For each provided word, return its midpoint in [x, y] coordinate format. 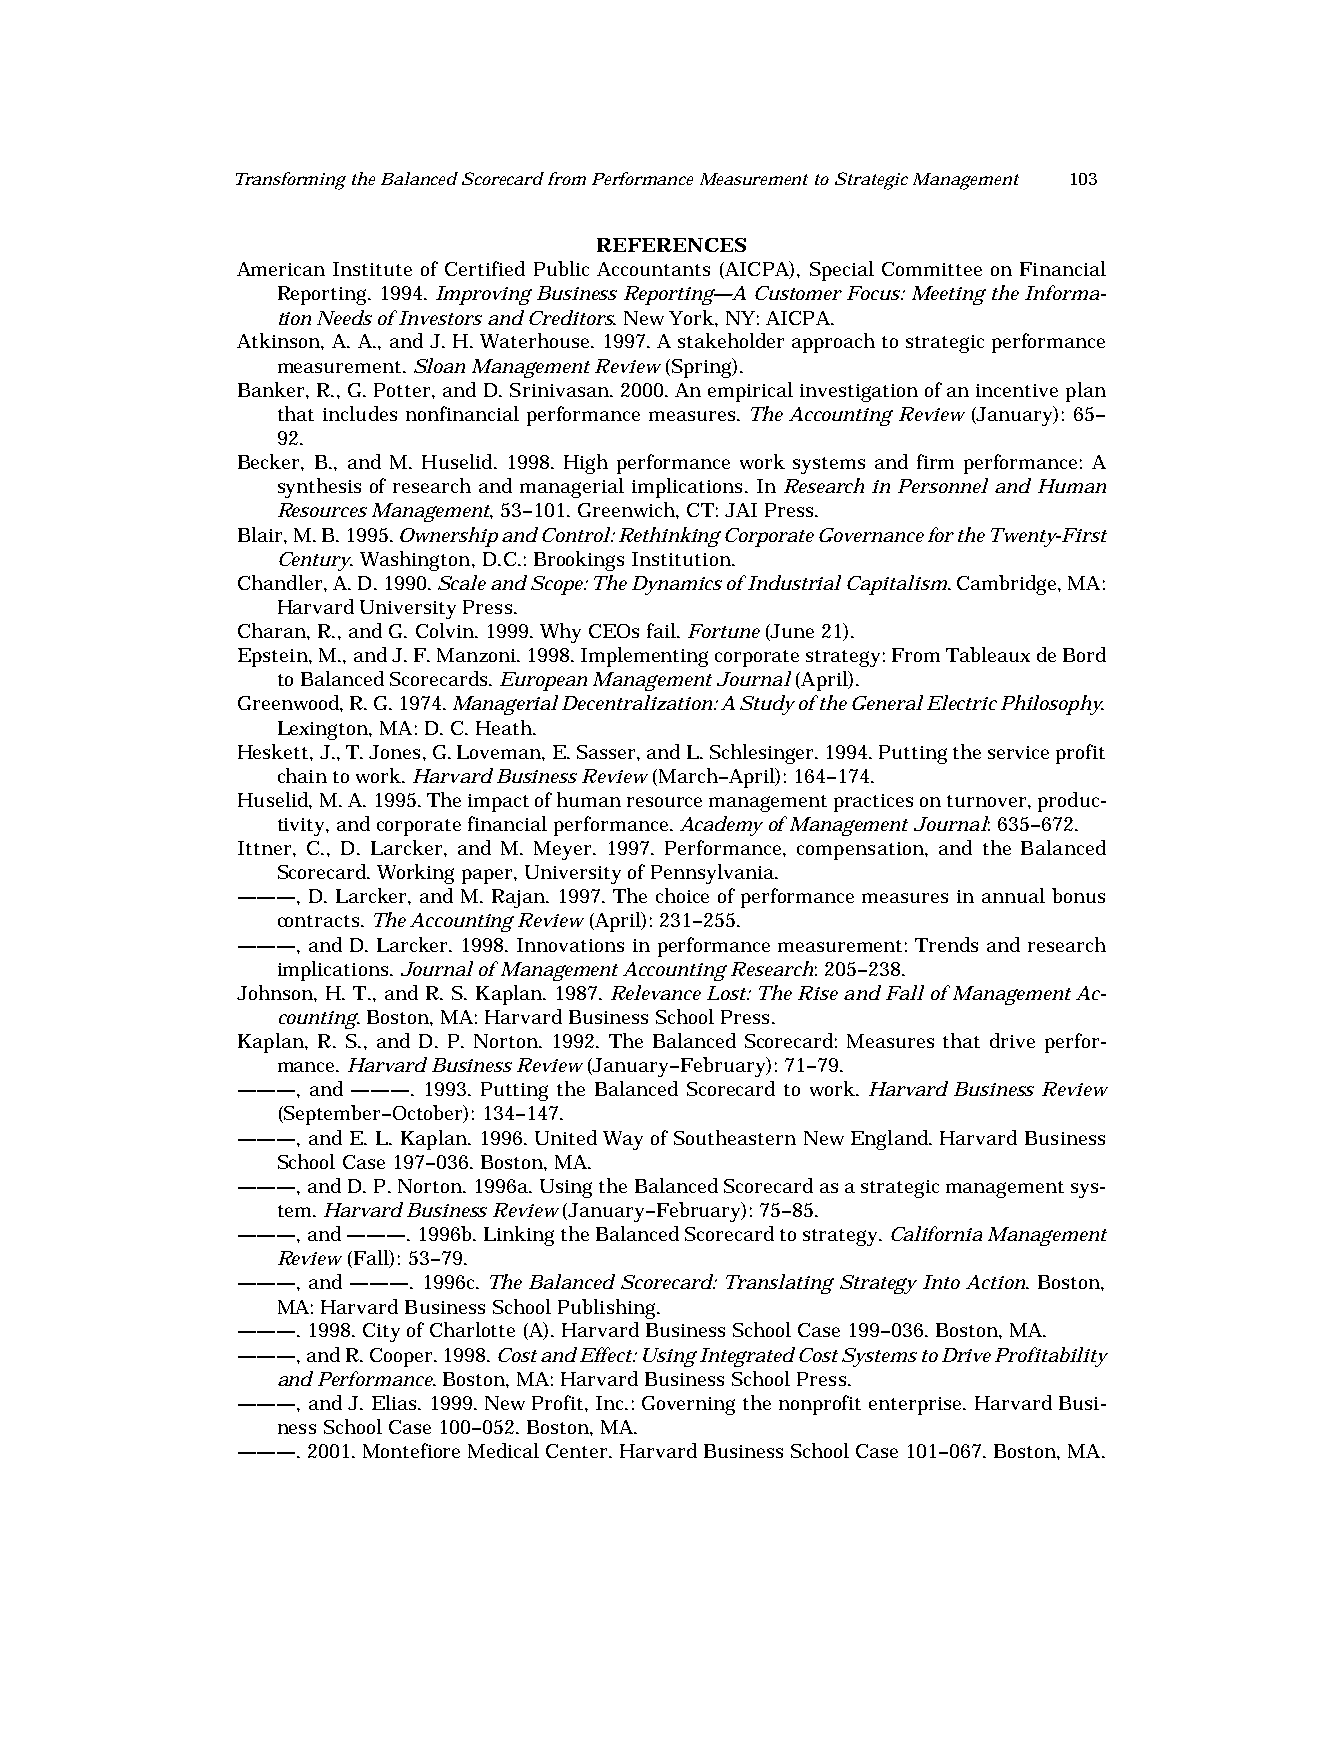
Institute [372, 269]
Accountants [653, 269]
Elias [396, 1402]
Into [941, 1282]
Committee [932, 269]
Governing [688, 1405]
